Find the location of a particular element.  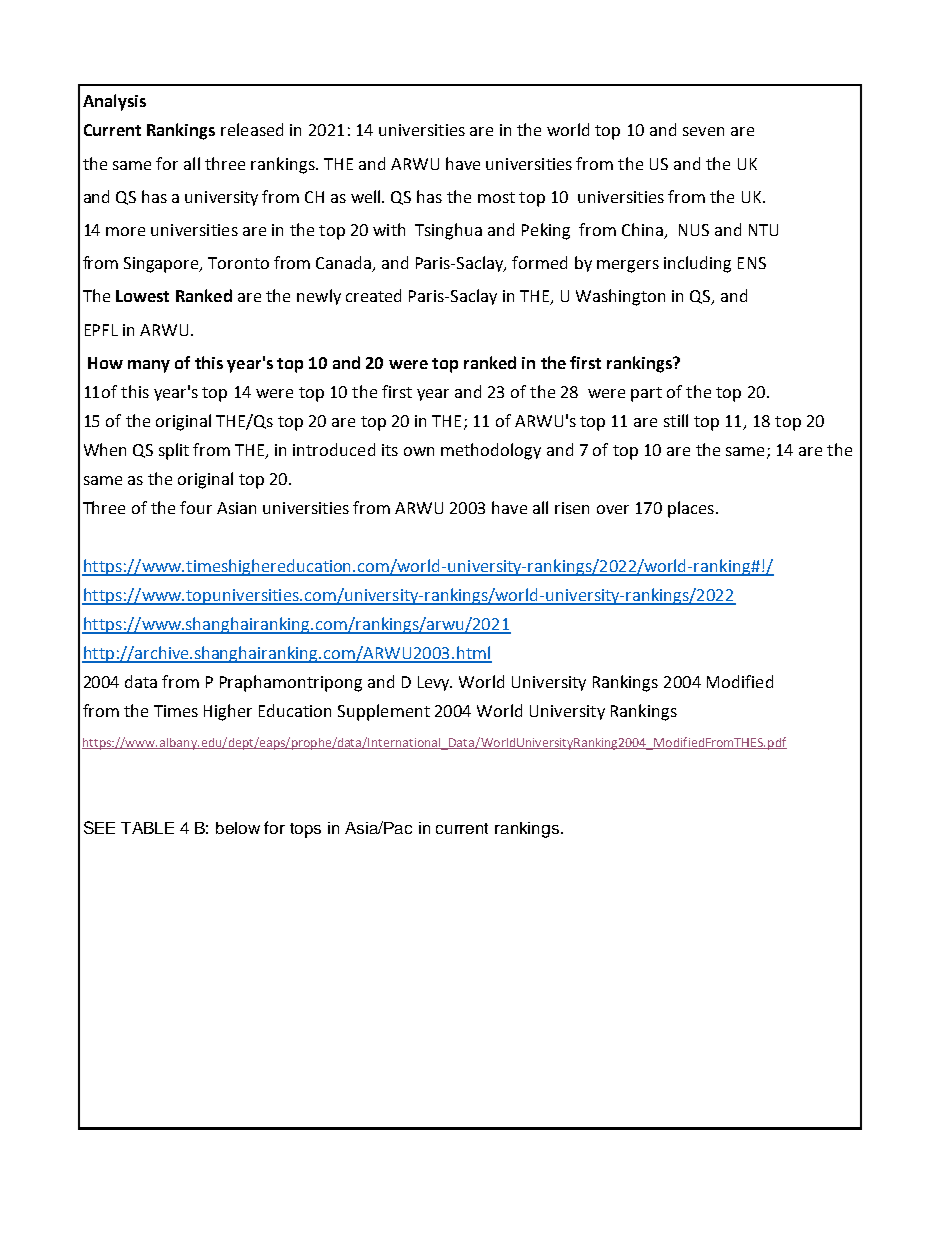

Levy is located at coordinates (435, 683).
